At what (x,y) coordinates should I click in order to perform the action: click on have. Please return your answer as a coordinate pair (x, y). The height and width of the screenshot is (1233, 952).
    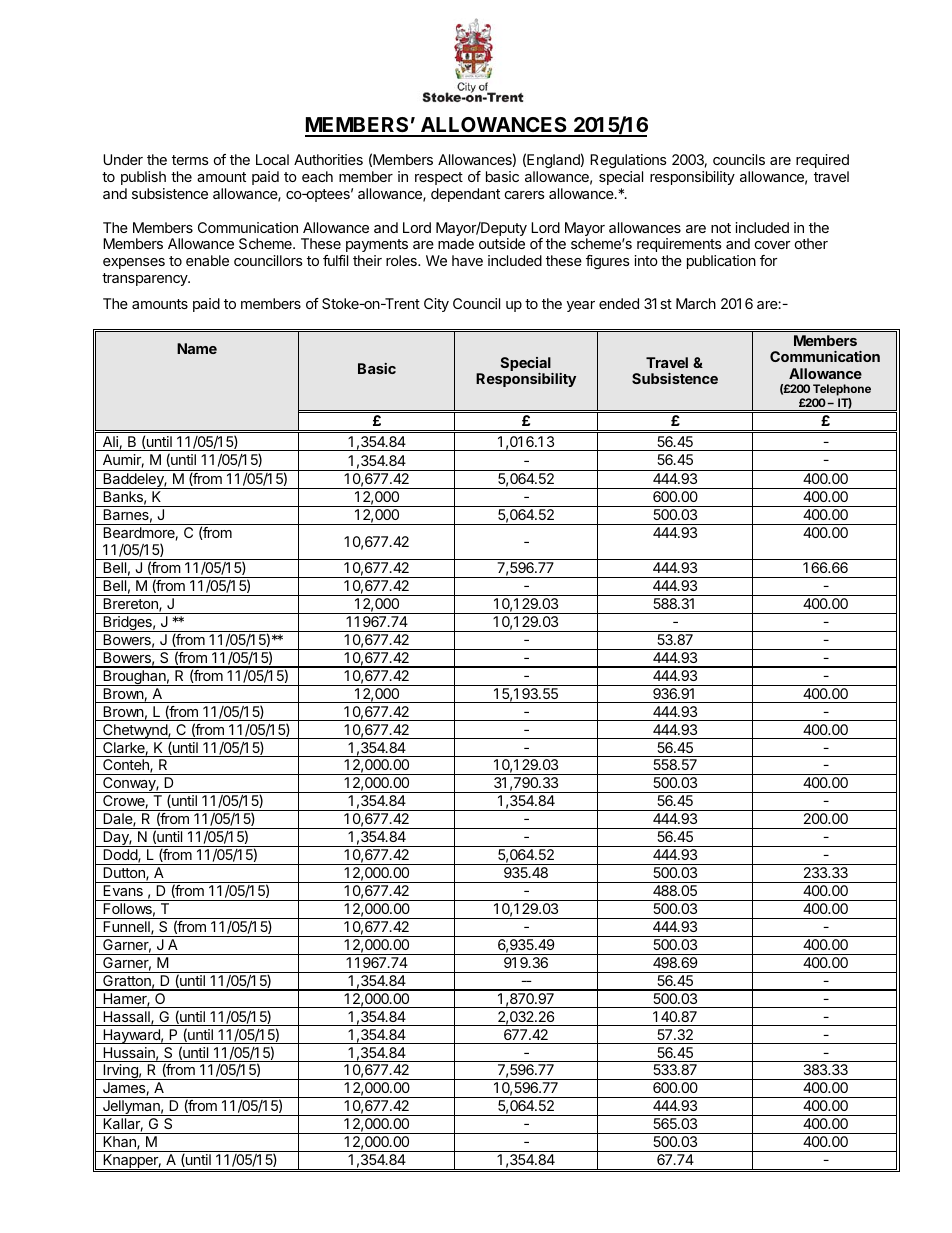
    Looking at the image, I should click on (467, 260).
